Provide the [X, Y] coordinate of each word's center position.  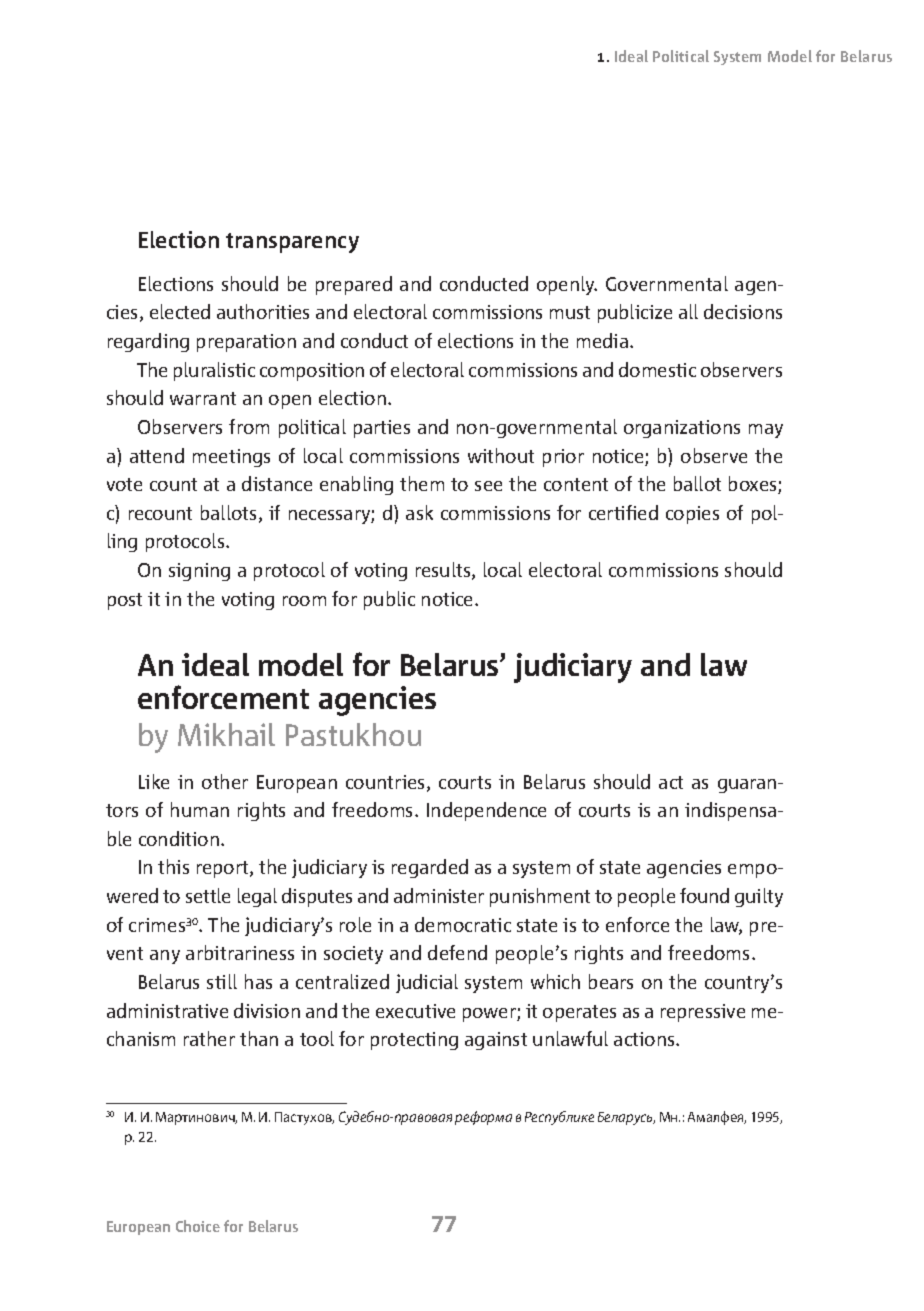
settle [208, 895]
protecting [414, 1041]
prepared [354, 285]
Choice [198, 1226]
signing [199, 572]
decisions [743, 311]
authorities [263, 311]
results [444, 571]
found [704, 895]
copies [692, 515]
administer [439, 895]
